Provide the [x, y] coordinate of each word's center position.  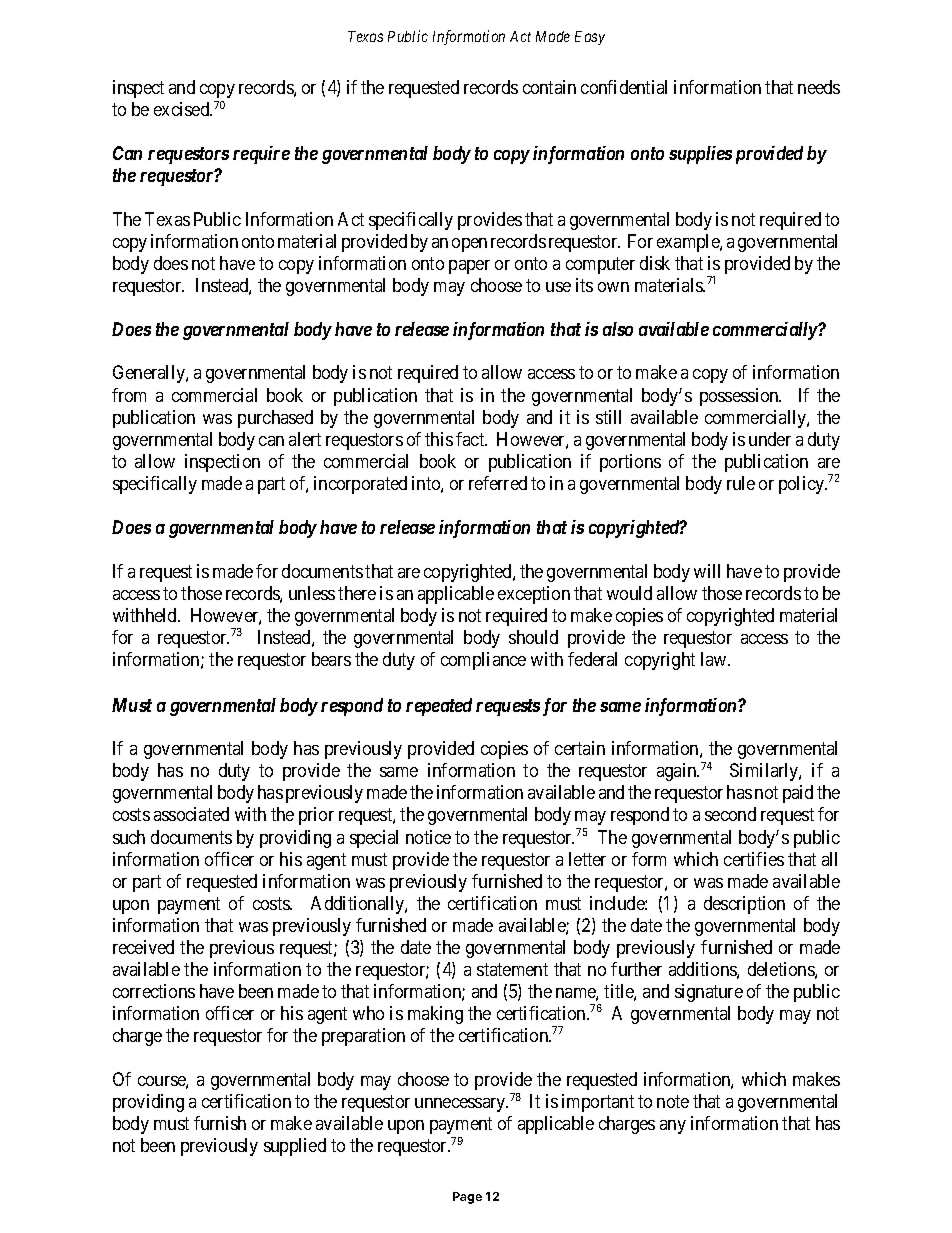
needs [819, 87]
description [744, 905]
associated [191, 814]
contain [549, 87]
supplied [295, 1147]
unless [312, 593]
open [469, 245]
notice [428, 837]
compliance [483, 661]
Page [467, 1198]
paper [469, 267]
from [129, 395]
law [715, 659]
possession [740, 397]
